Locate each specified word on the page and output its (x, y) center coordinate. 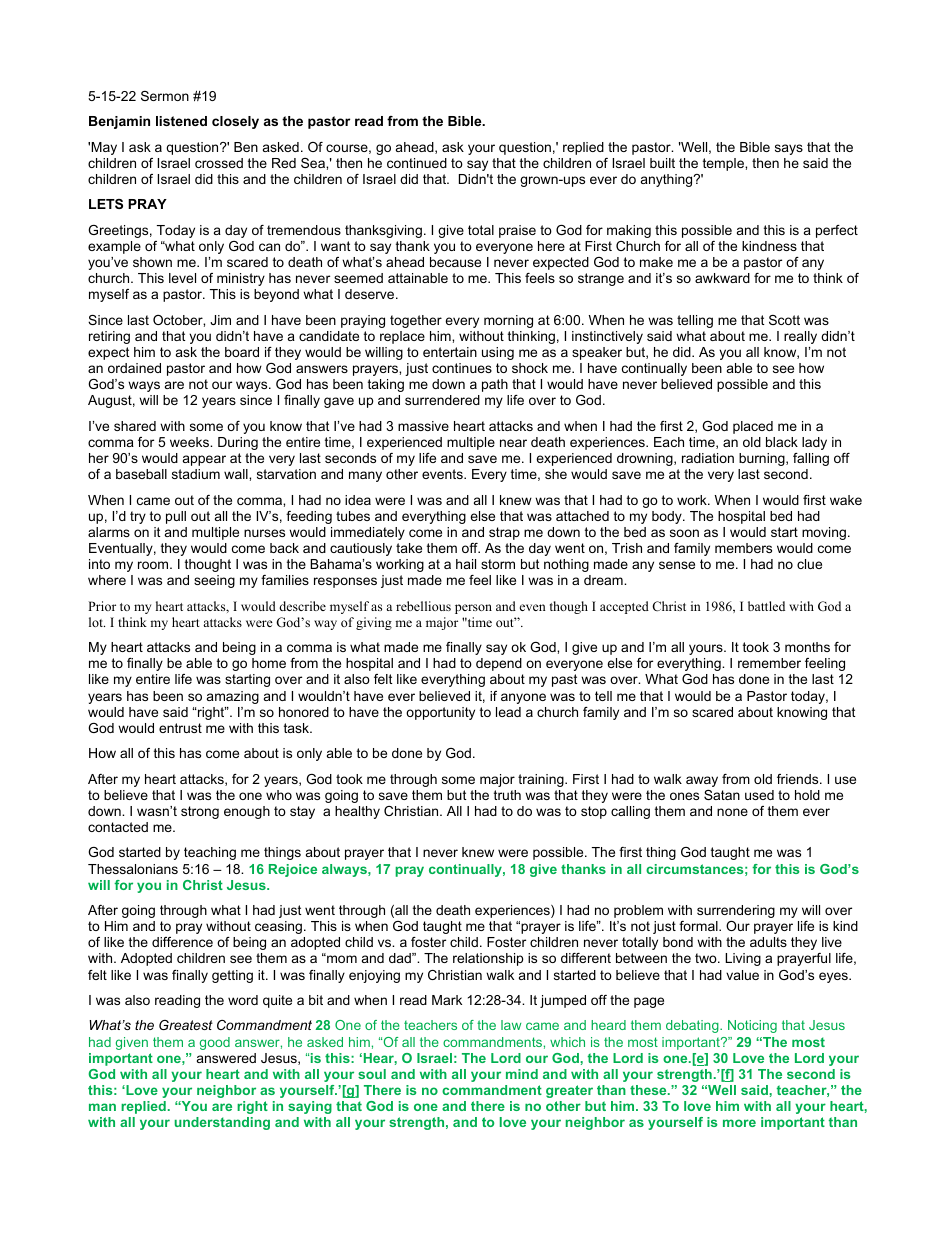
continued (417, 163)
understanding (222, 1123)
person (473, 609)
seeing (214, 581)
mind (522, 1074)
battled (766, 606)
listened (181, 121)
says (789, 149)
